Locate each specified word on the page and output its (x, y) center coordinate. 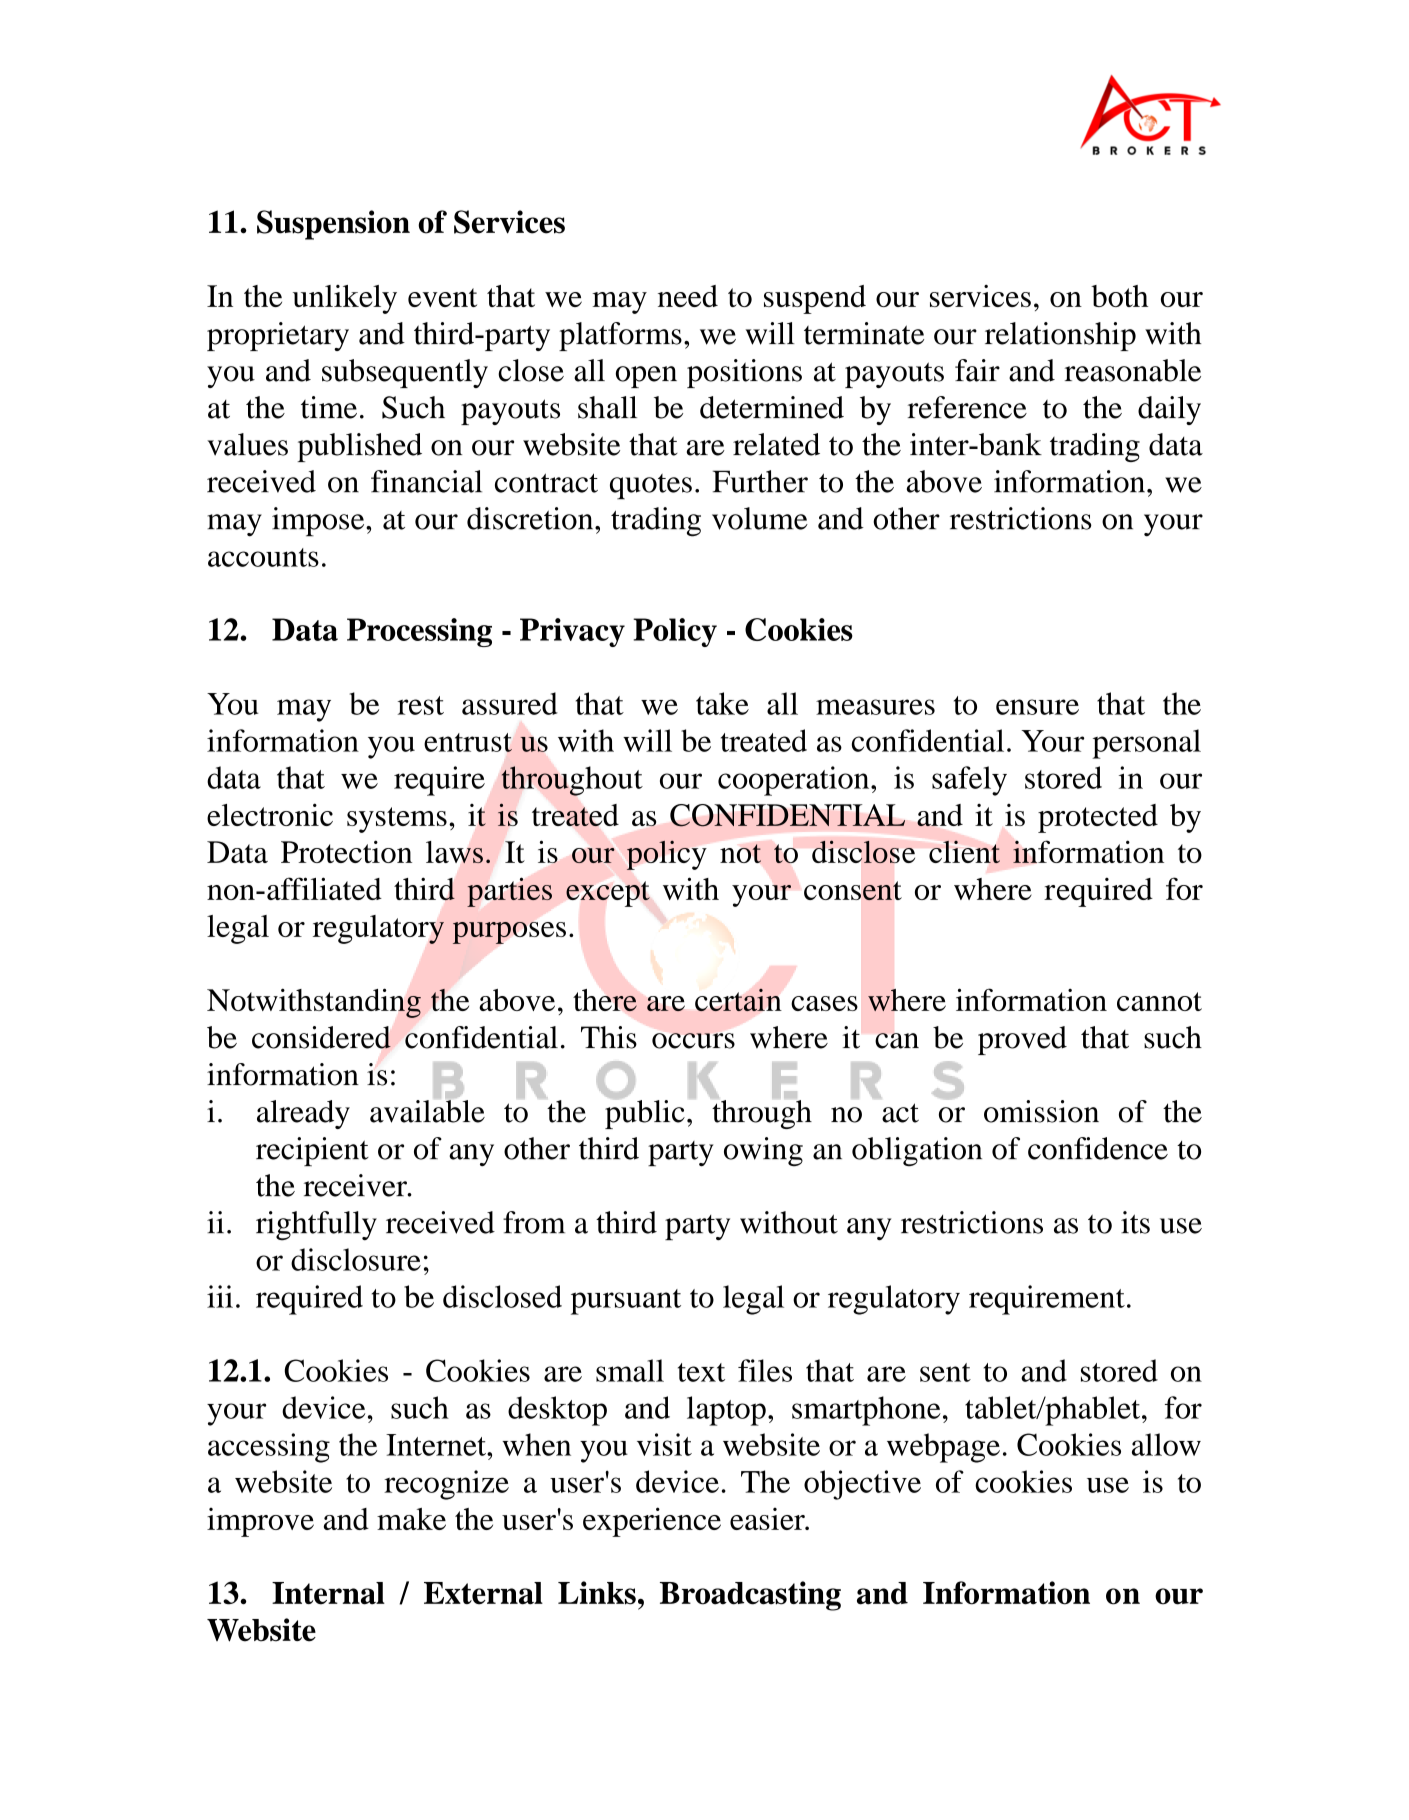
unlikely (345, 299)
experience (652, 1522)
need (688, 296)
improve (260, 1522)
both (1119, 296)
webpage (943, 1448)
